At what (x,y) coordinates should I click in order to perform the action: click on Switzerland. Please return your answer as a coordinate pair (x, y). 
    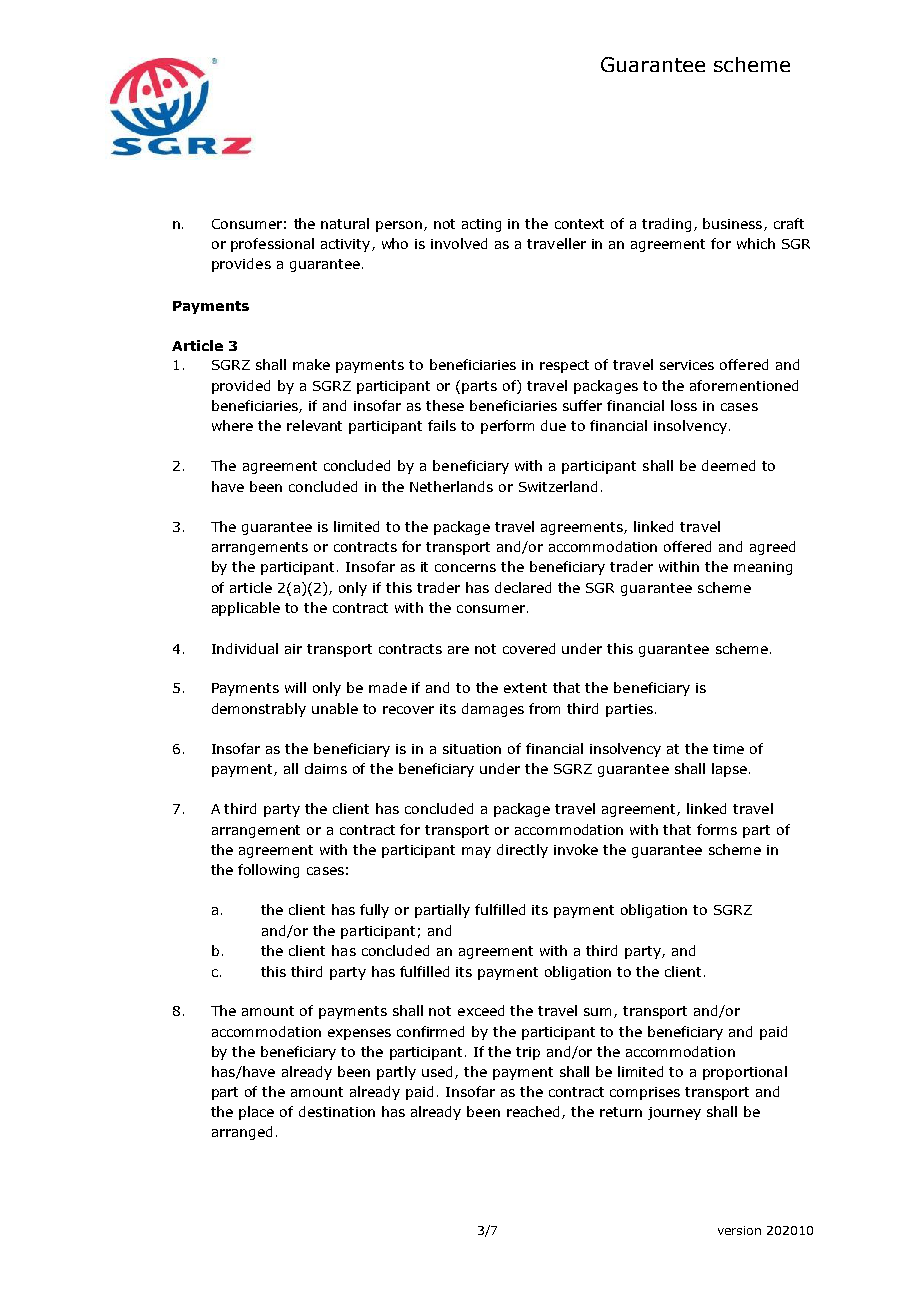
    Looking at the image, I should click on (558, 486).
